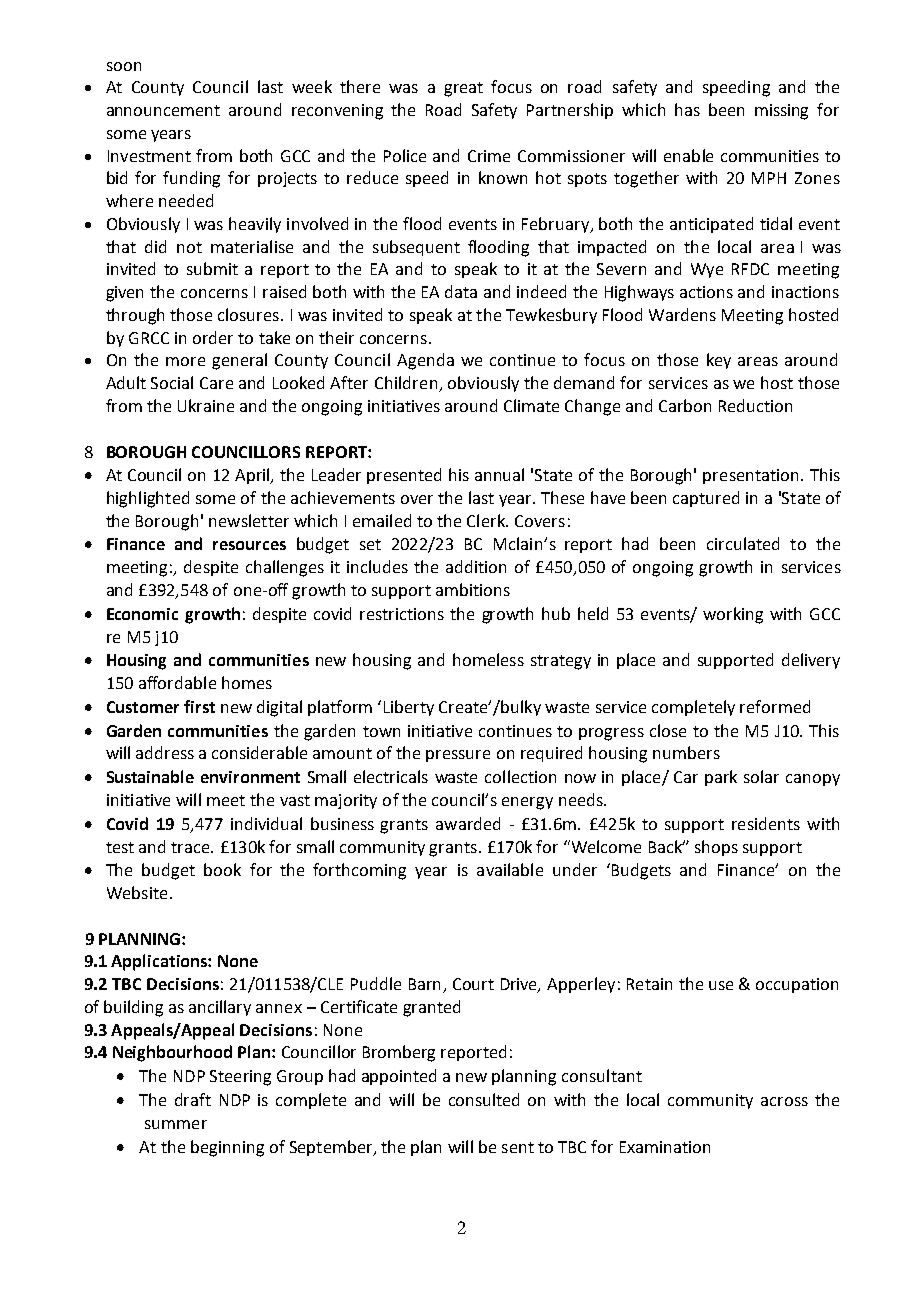 The image size is (924, 1308). Describe the element at coordinates (163, 110) in the screenshot. I see `announcement` at that location.
